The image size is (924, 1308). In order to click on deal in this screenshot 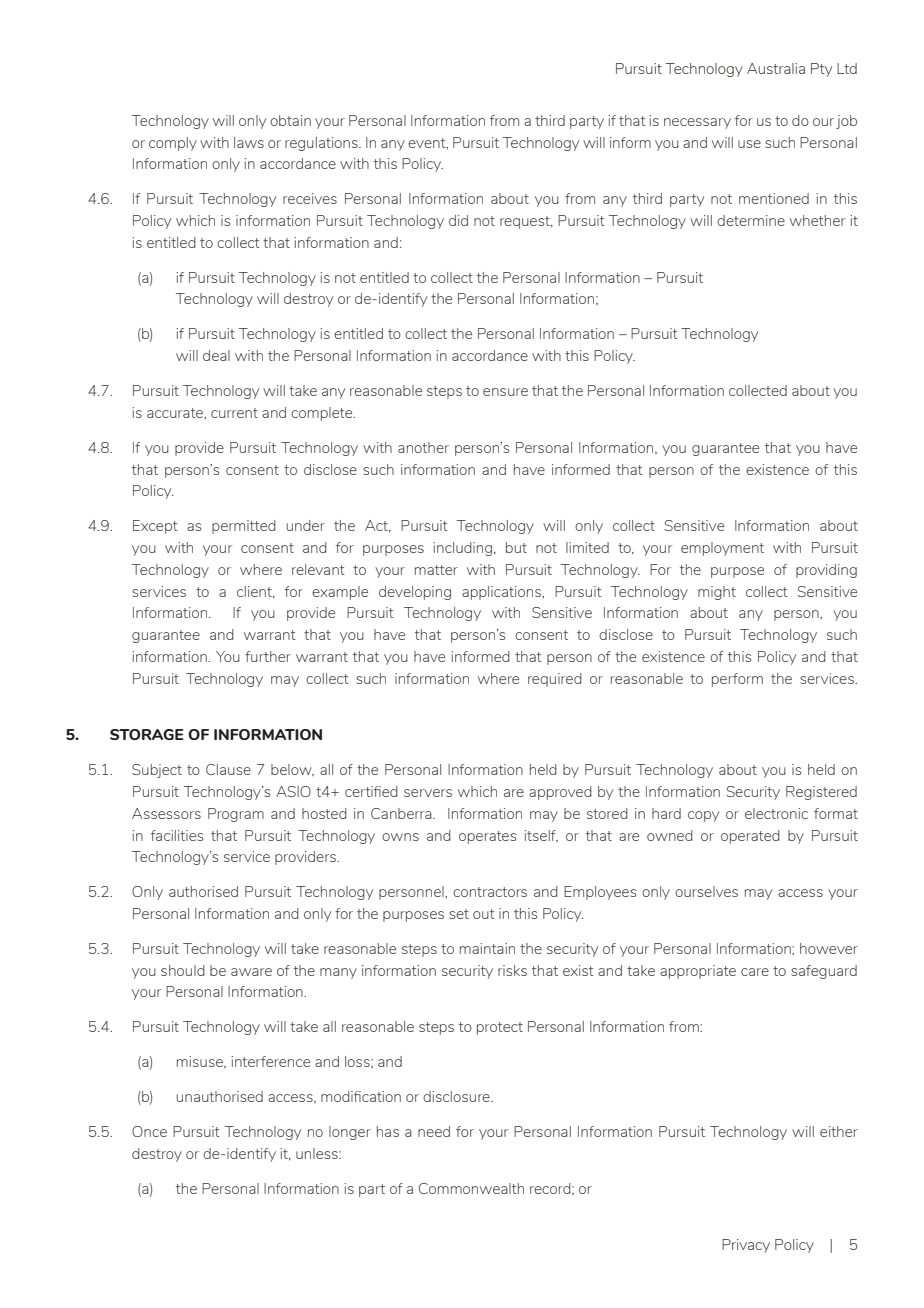, I will do `click(216, 355)`.
